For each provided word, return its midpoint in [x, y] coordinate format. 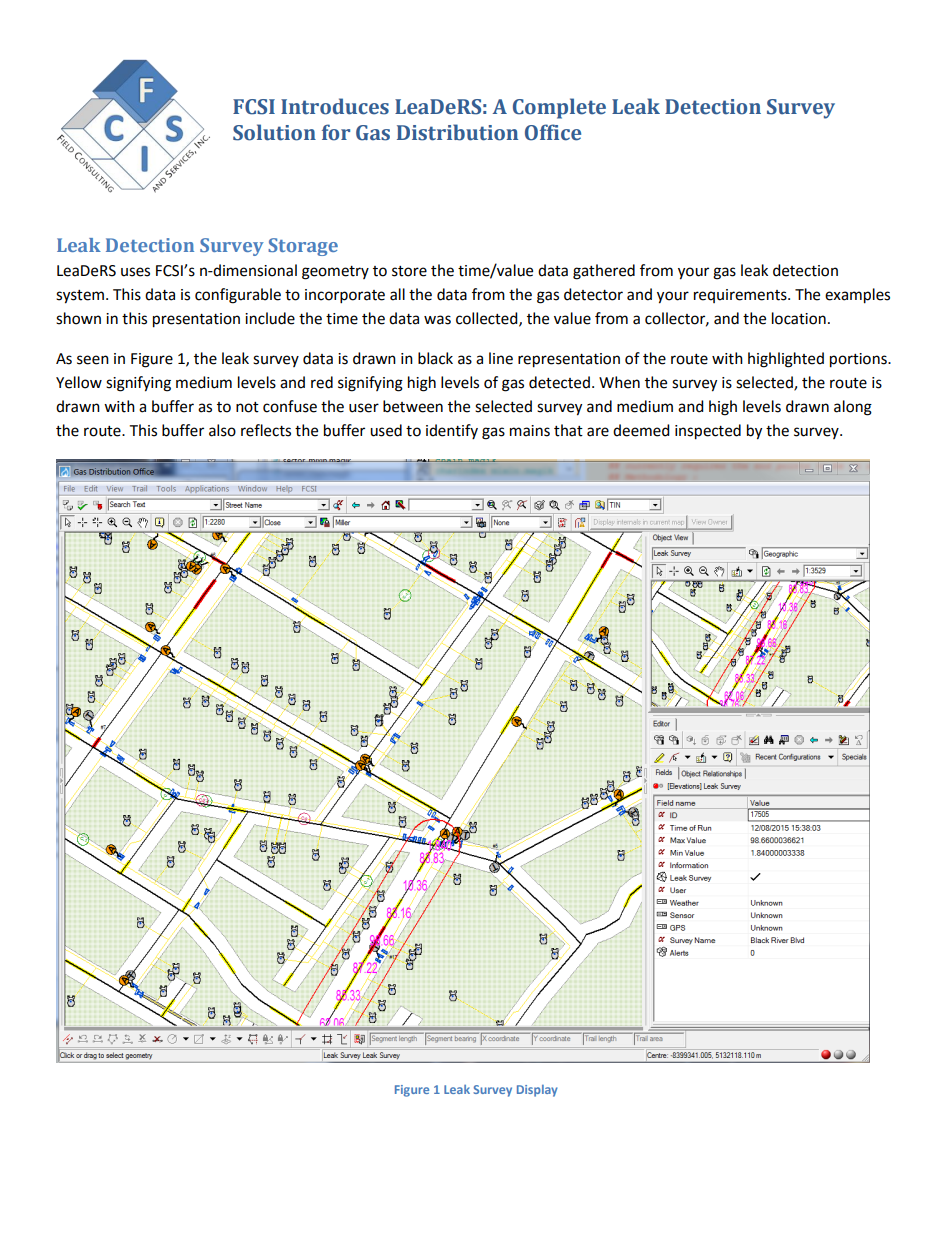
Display [537, 1091]
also [222, 430]
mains [530, 431]
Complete [559, 108]
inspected [708, 432]
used [386, 430]
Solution [274, 132]
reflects [266, 430]
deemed [641, 430]
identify [452, 431]
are [598, 432]
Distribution [457, 132]
